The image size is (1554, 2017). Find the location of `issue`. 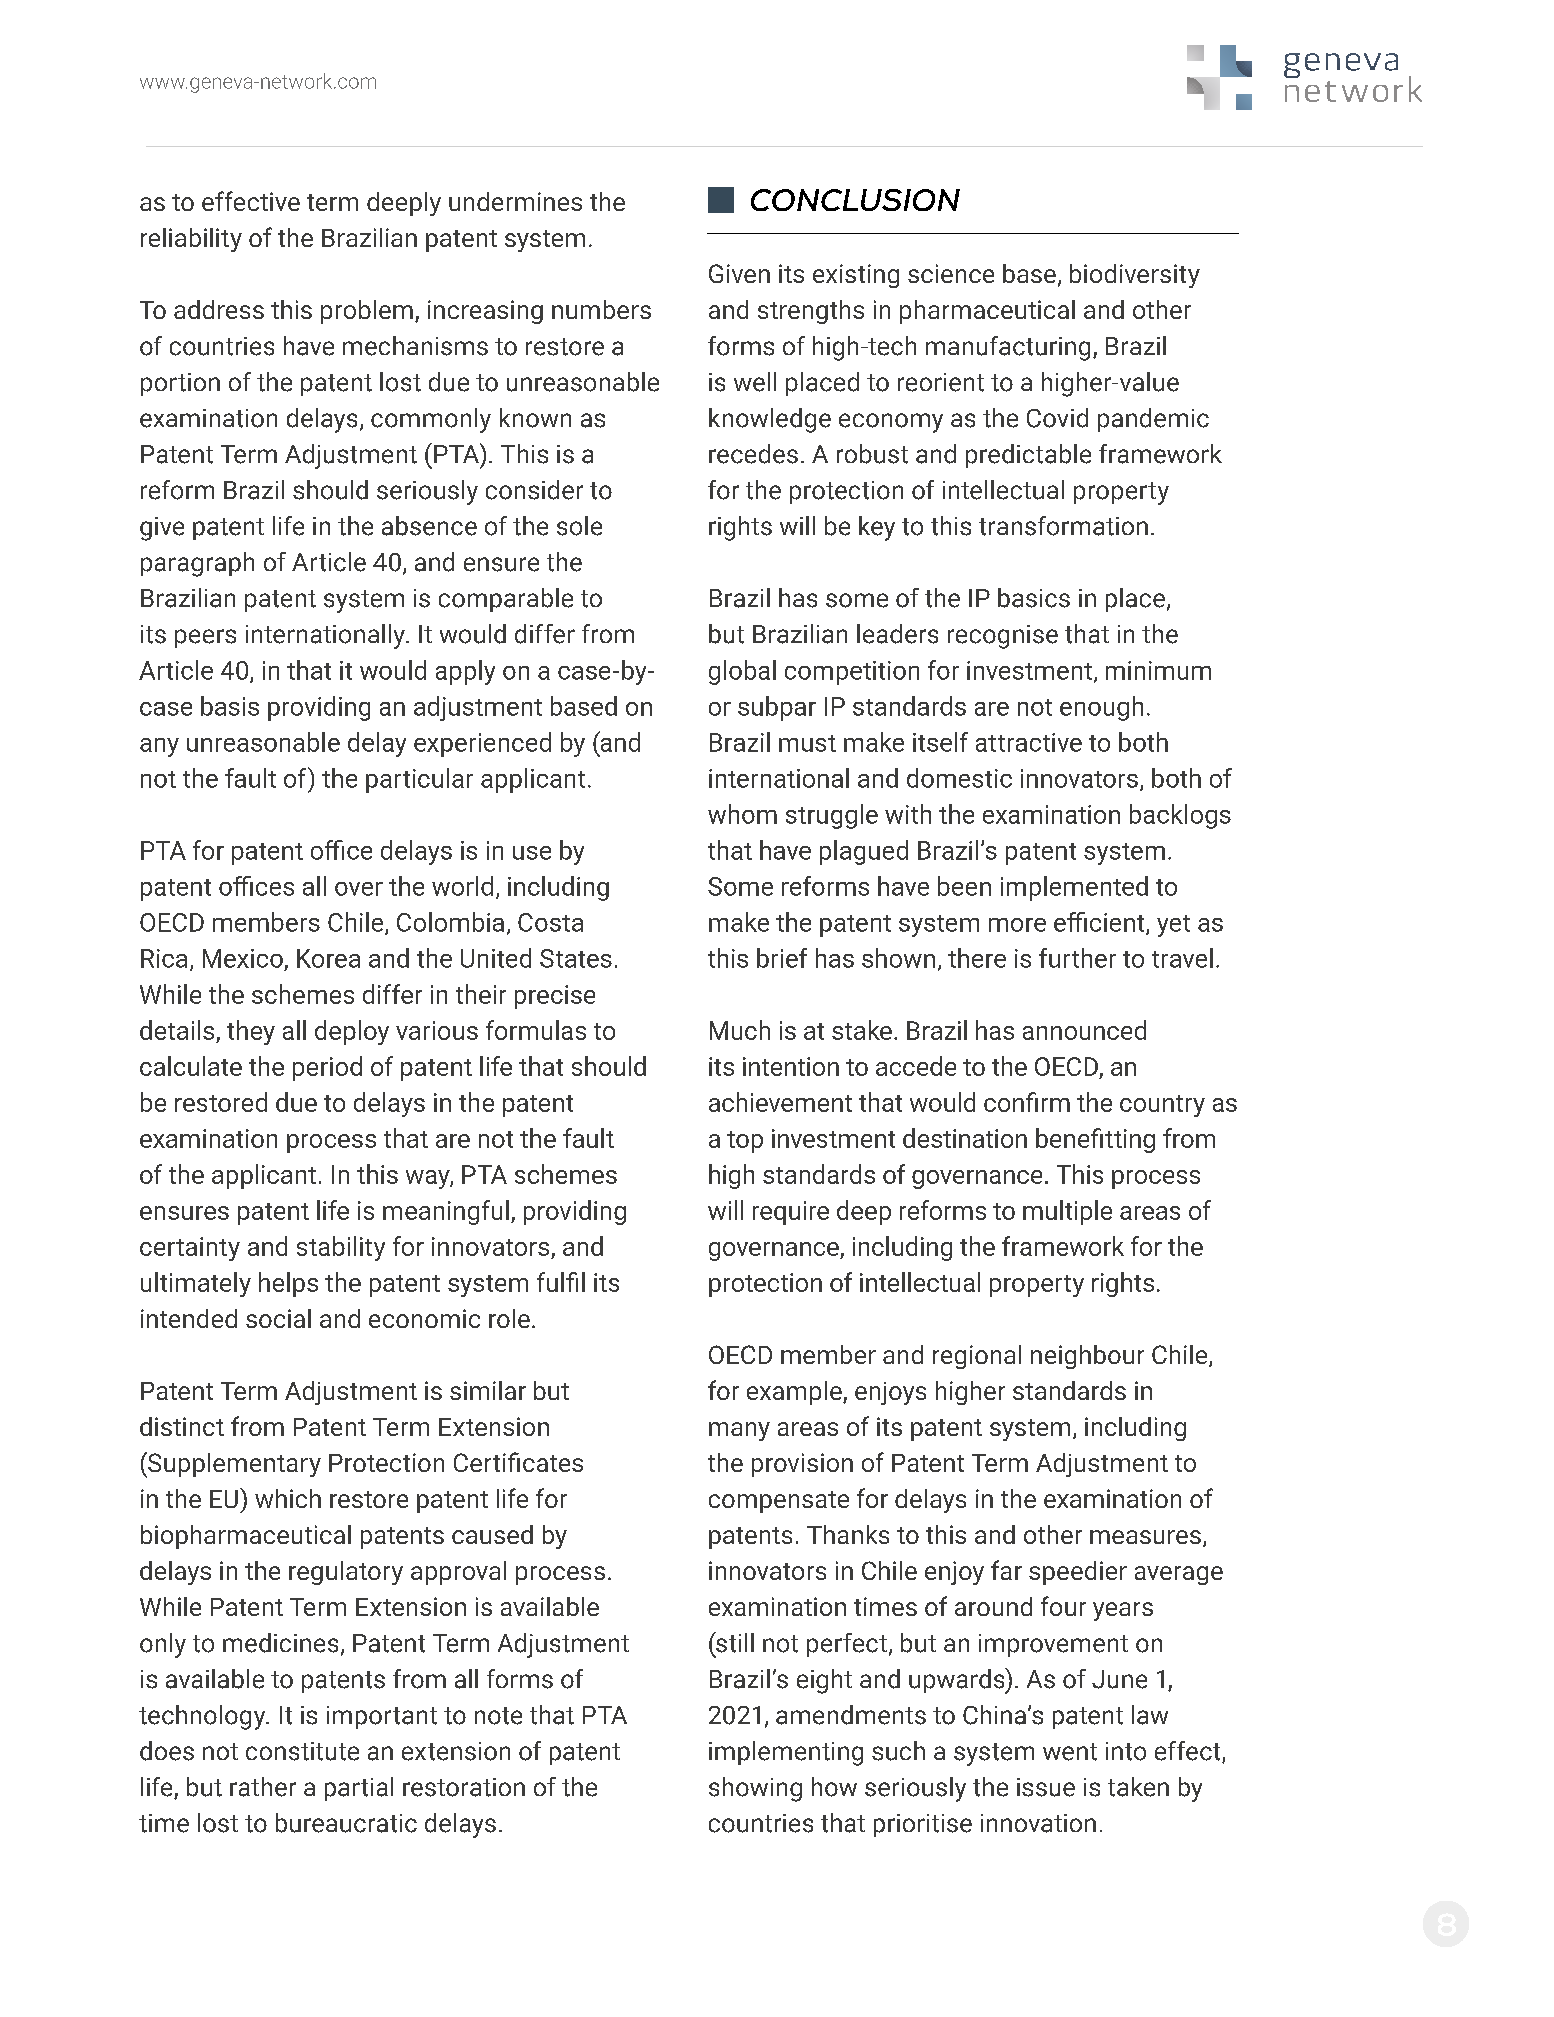

issue is located at coordinates (1046, 1787).
